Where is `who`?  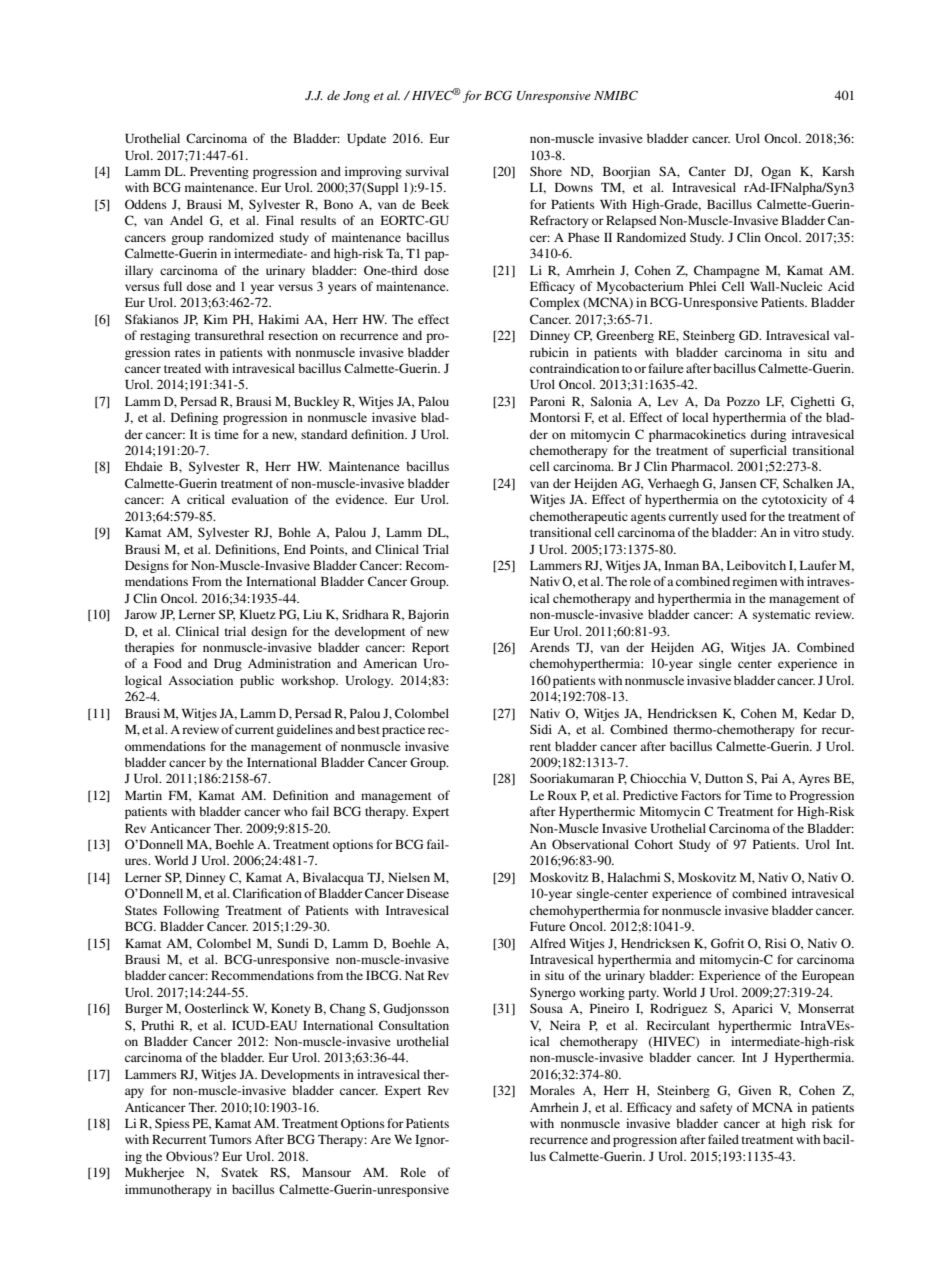
who is located at coordinates (296, 811).
